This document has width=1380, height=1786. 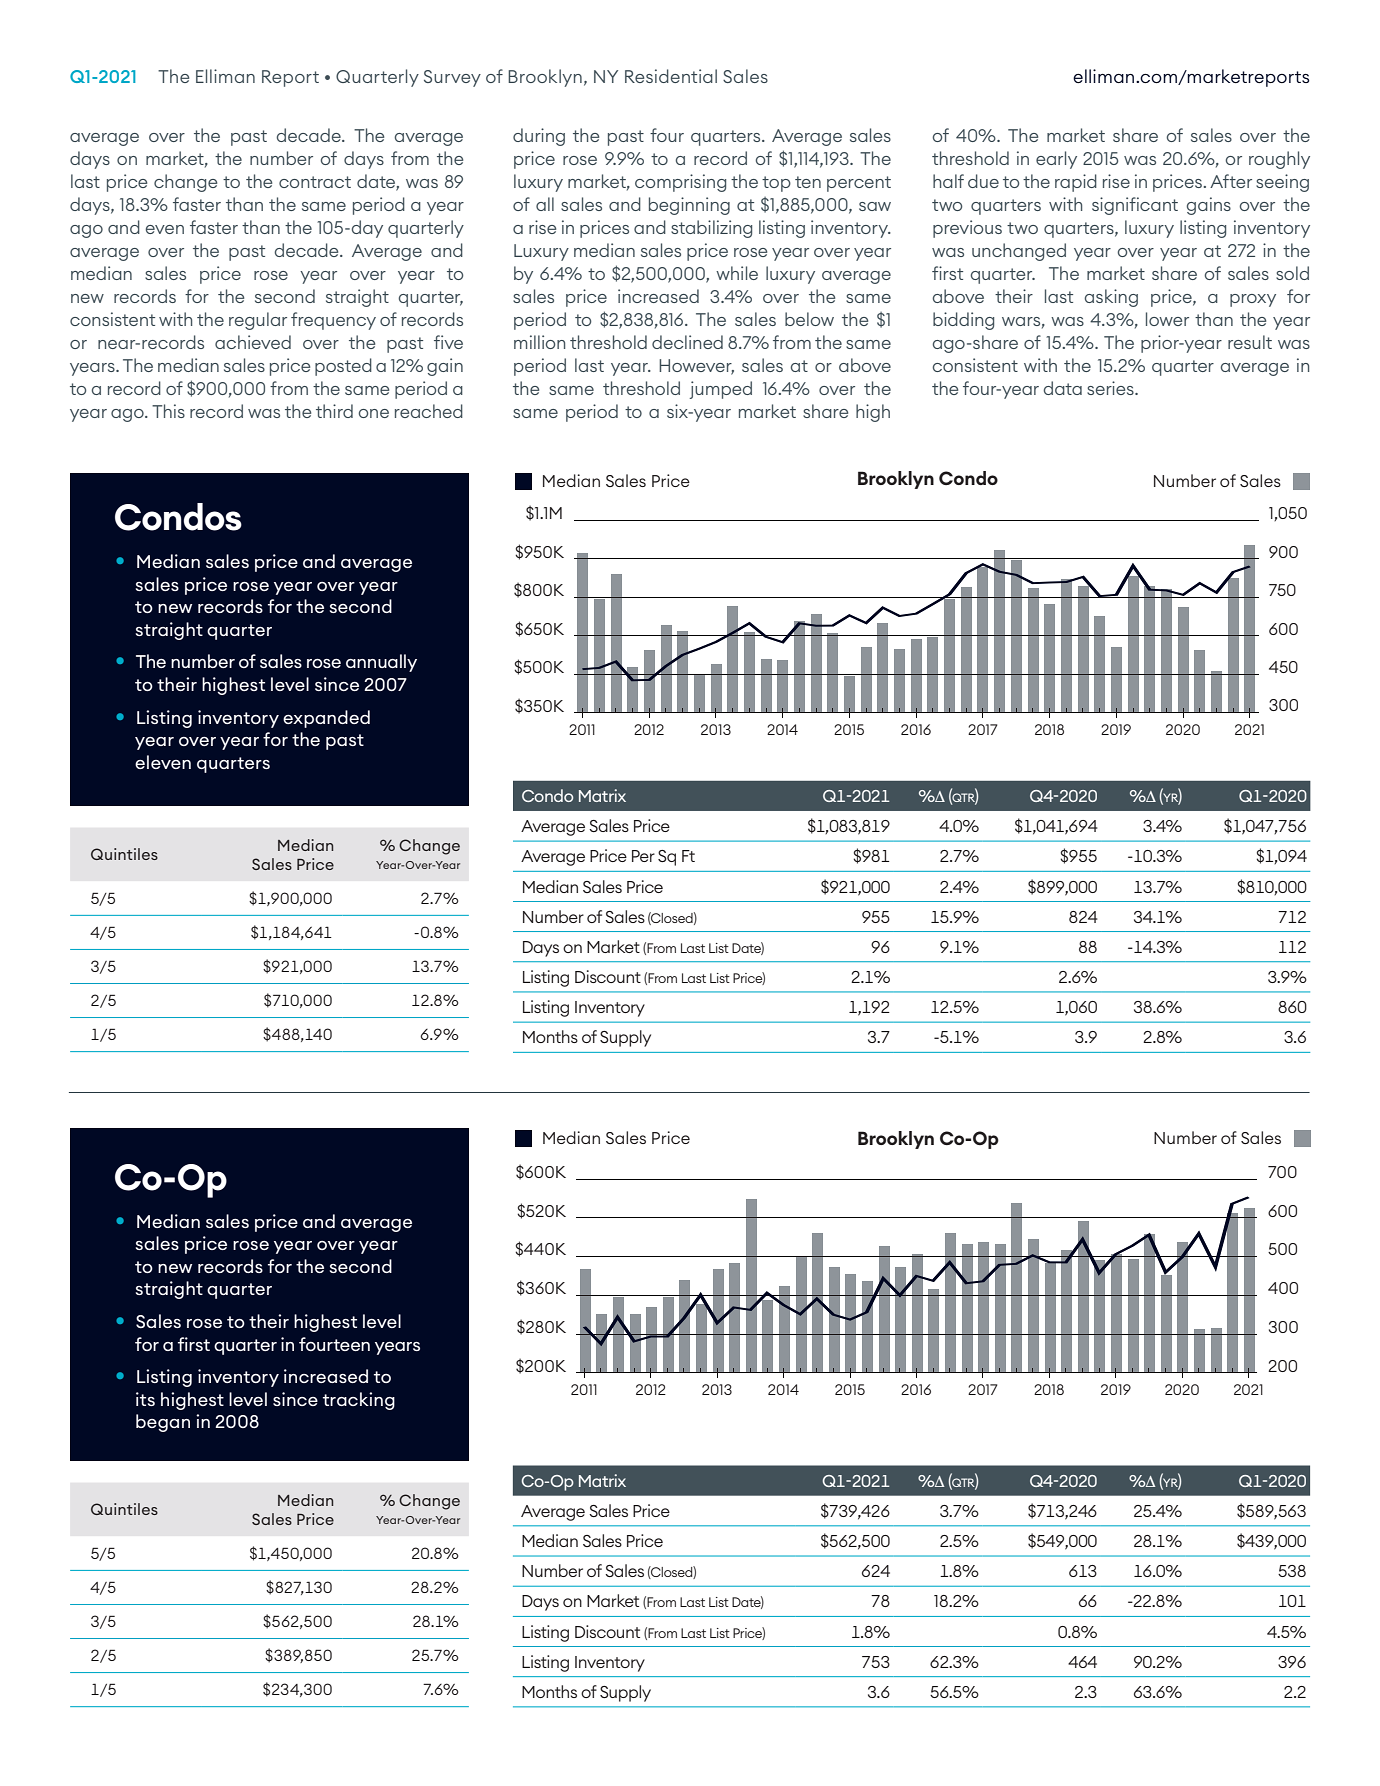 I want to click on third, so click(x=334, y=411).
